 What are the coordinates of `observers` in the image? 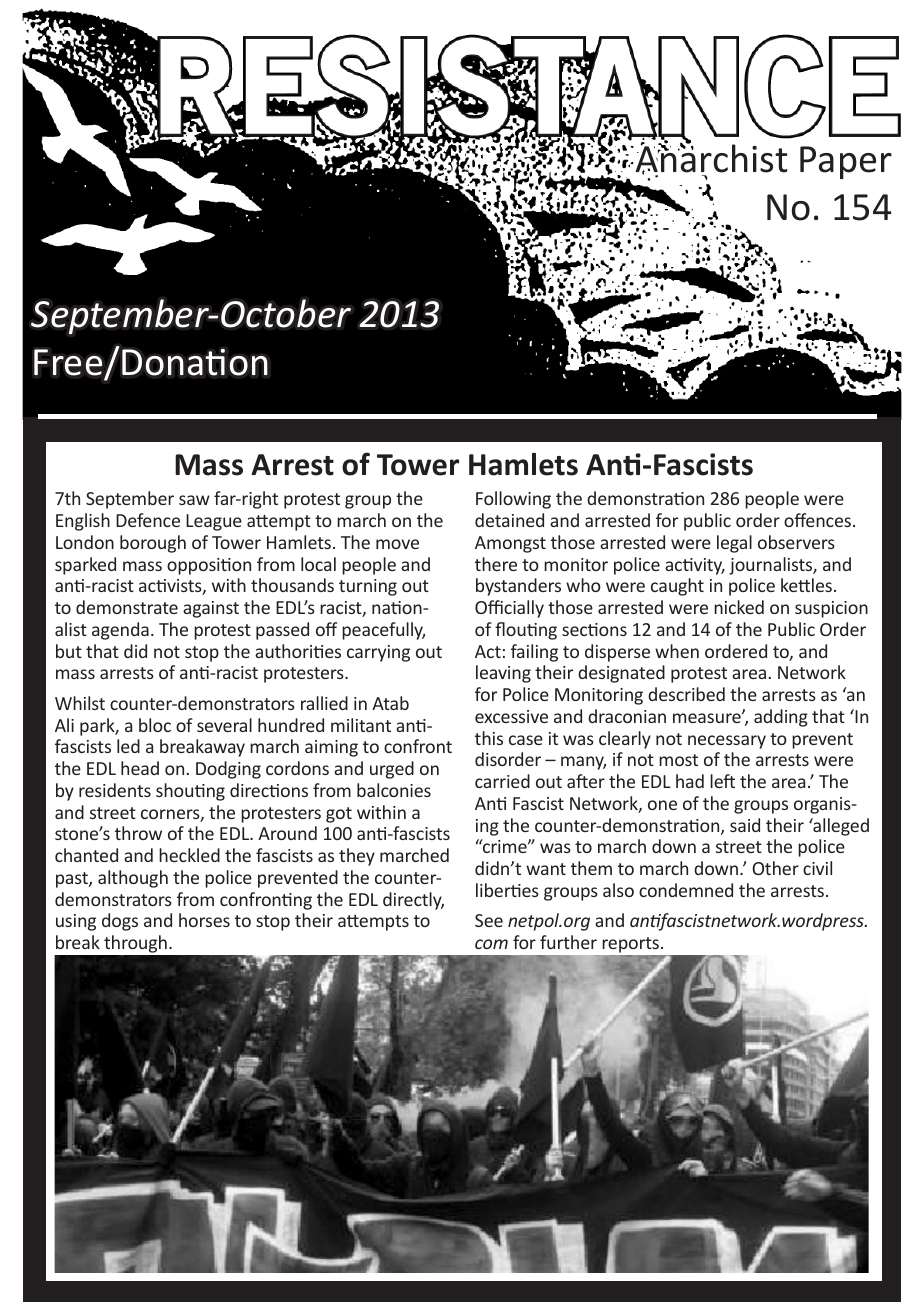 It's located at (796, 542).
